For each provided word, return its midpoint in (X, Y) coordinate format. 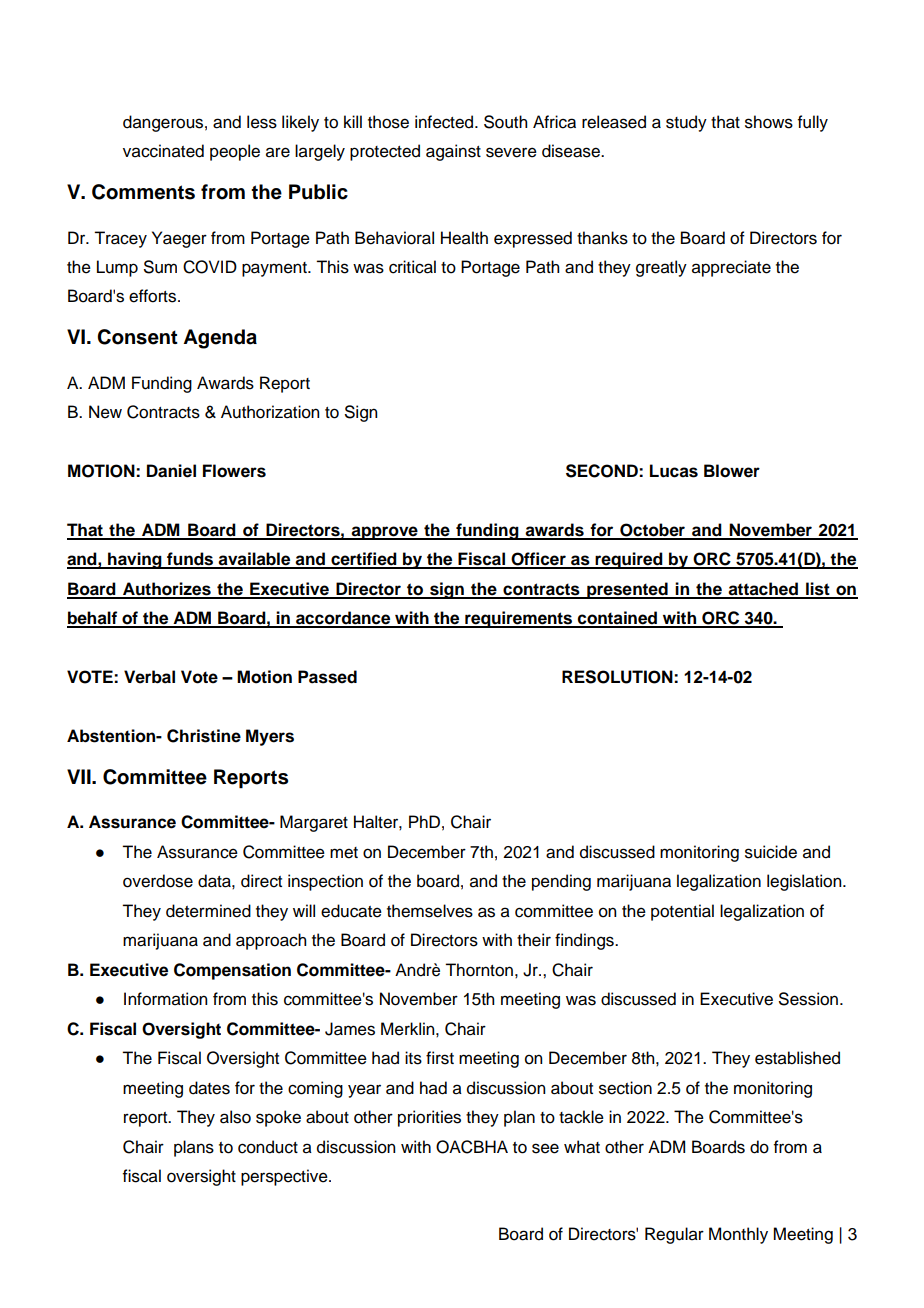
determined (208, 911)
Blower (732, 471)
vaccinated (163, 151)
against (453, 152)
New (105, 412)
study (686, 123)
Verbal (149, 677)
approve (385, 533)
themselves (430, 911)
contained (618, 619)
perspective (285, 1177)
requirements (519, 619)
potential (682, 912)
